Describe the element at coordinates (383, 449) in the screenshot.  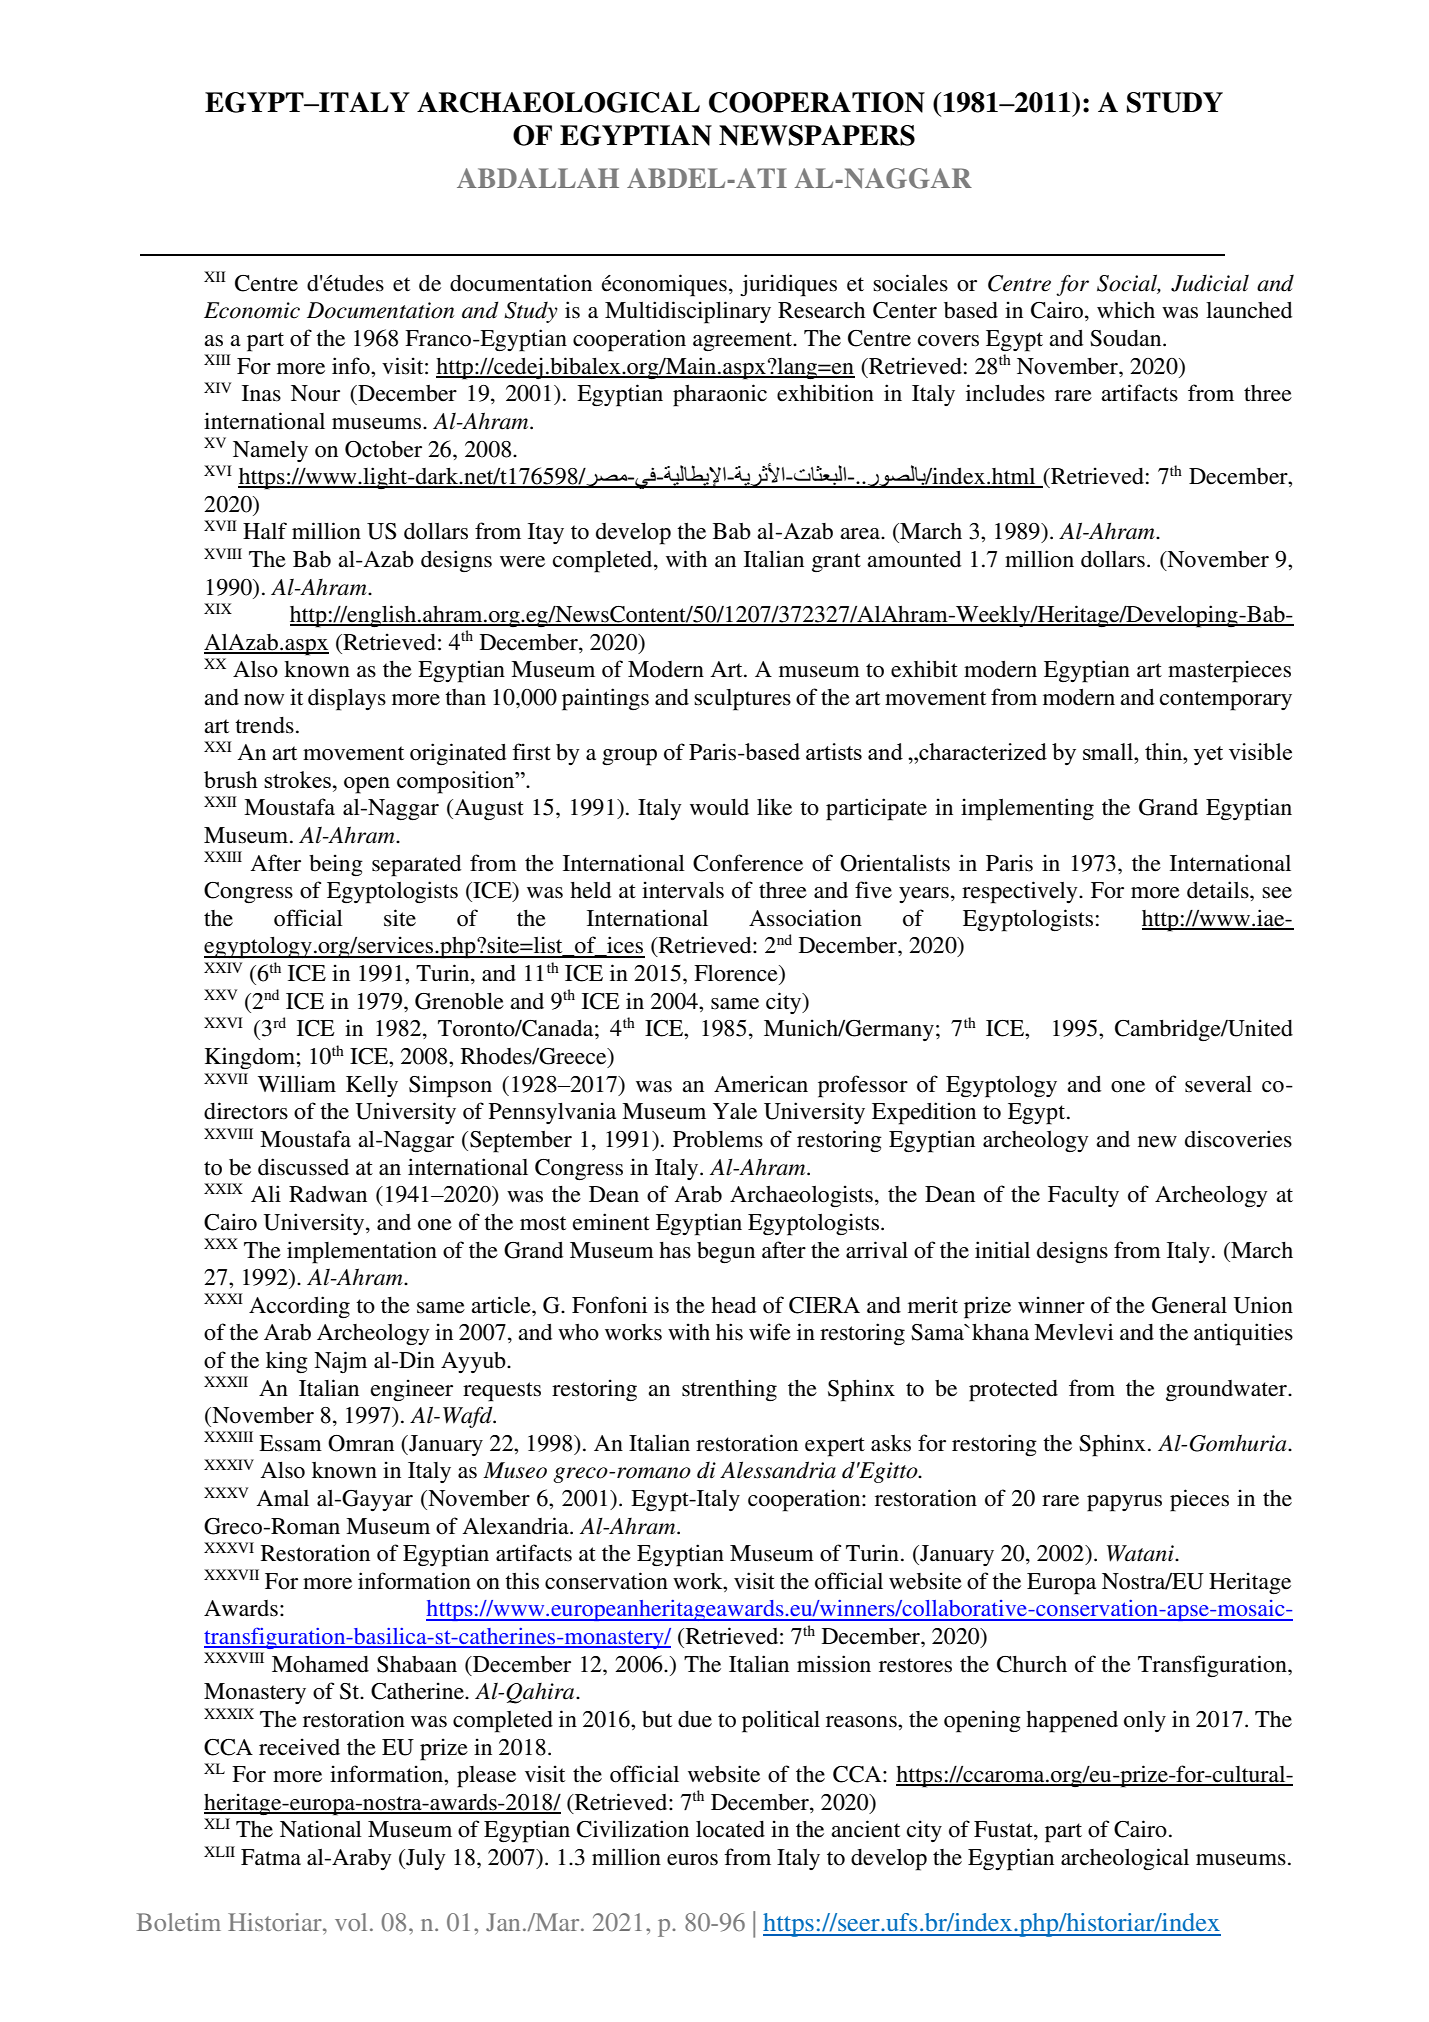
I see `October` at that location.
